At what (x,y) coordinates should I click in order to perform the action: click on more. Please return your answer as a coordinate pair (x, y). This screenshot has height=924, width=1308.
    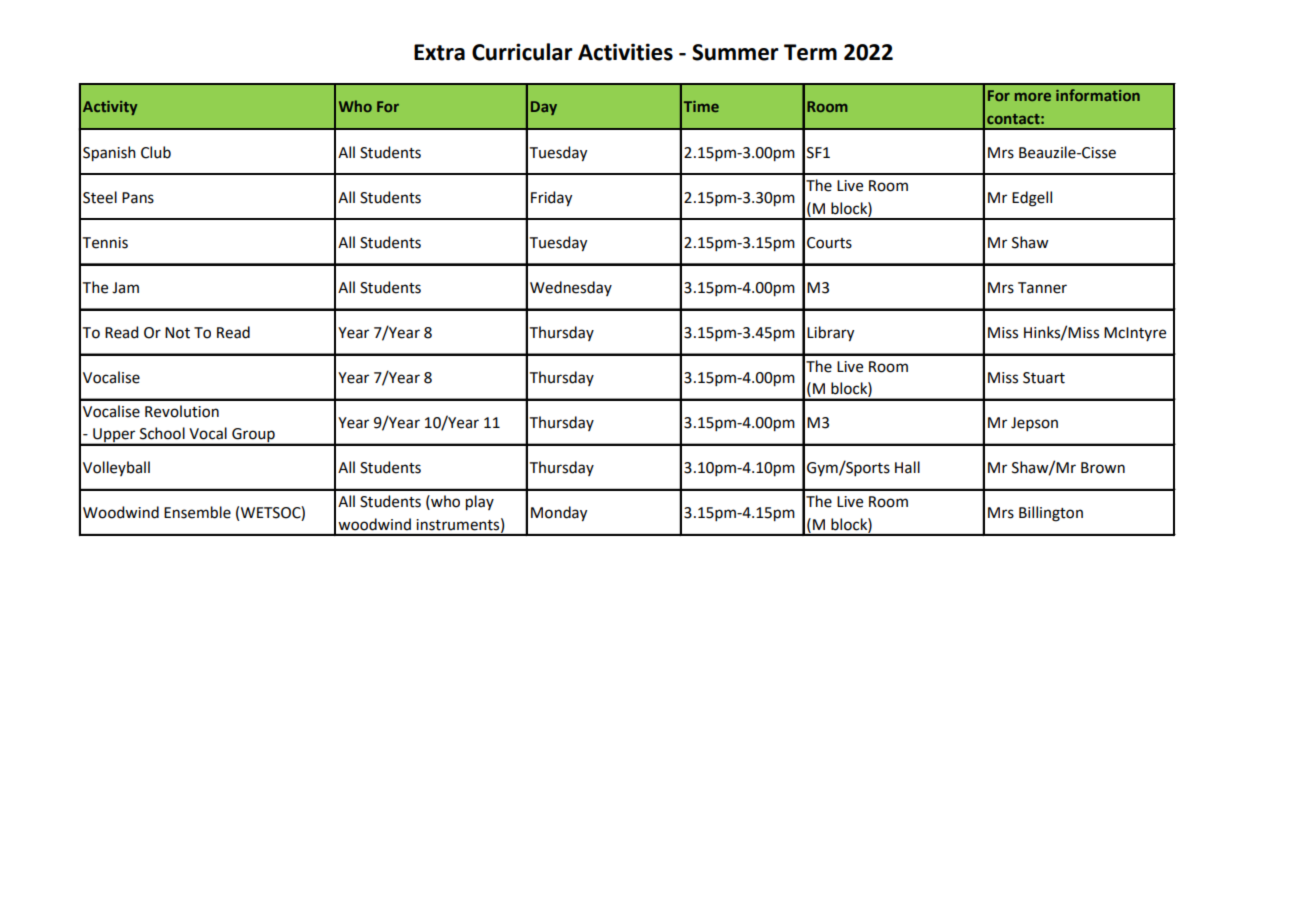
    Looking at the image, I should click on (1033, 97).
